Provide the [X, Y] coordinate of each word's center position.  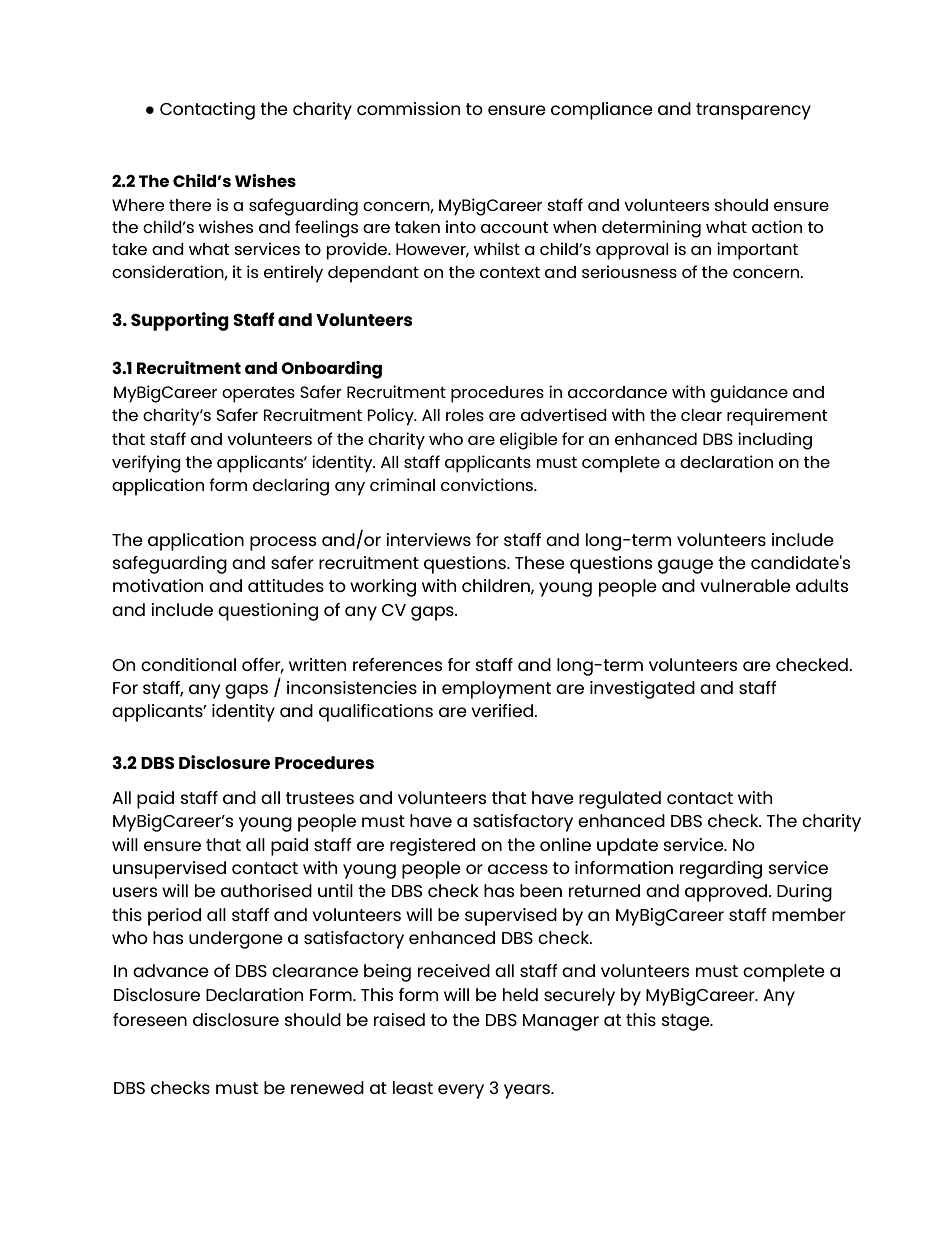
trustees [320, 798]
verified [503, 710]
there [190, 205]
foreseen [150, 1019]
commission [408, 108]
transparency [753, 111]
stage [687, 1022]
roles [465, 415]
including [775, 441]
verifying [146, 464]
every [461, 1091]
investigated [642, 690]
